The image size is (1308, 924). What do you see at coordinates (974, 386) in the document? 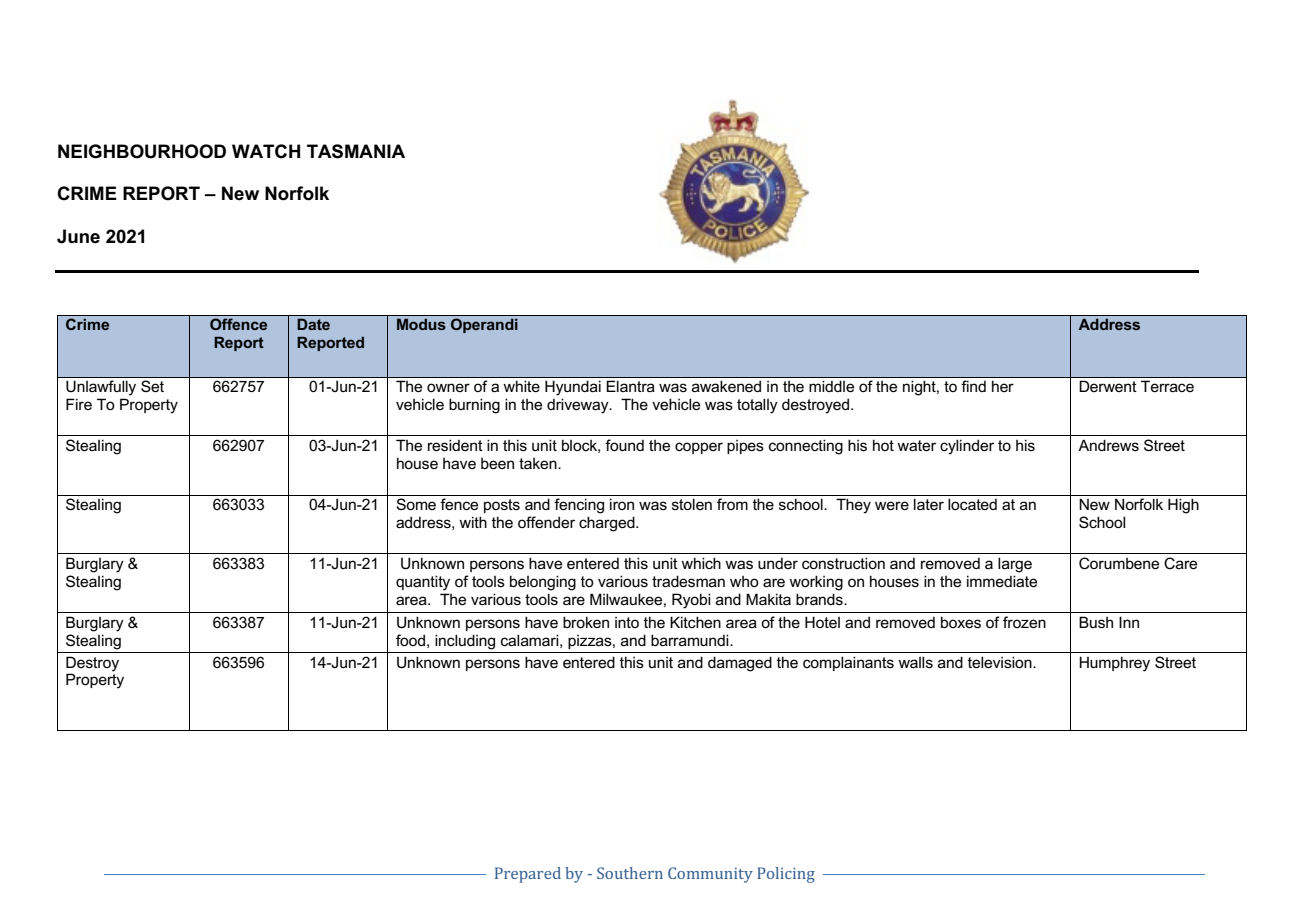
I see `find` at bounding box center [974, 386].
